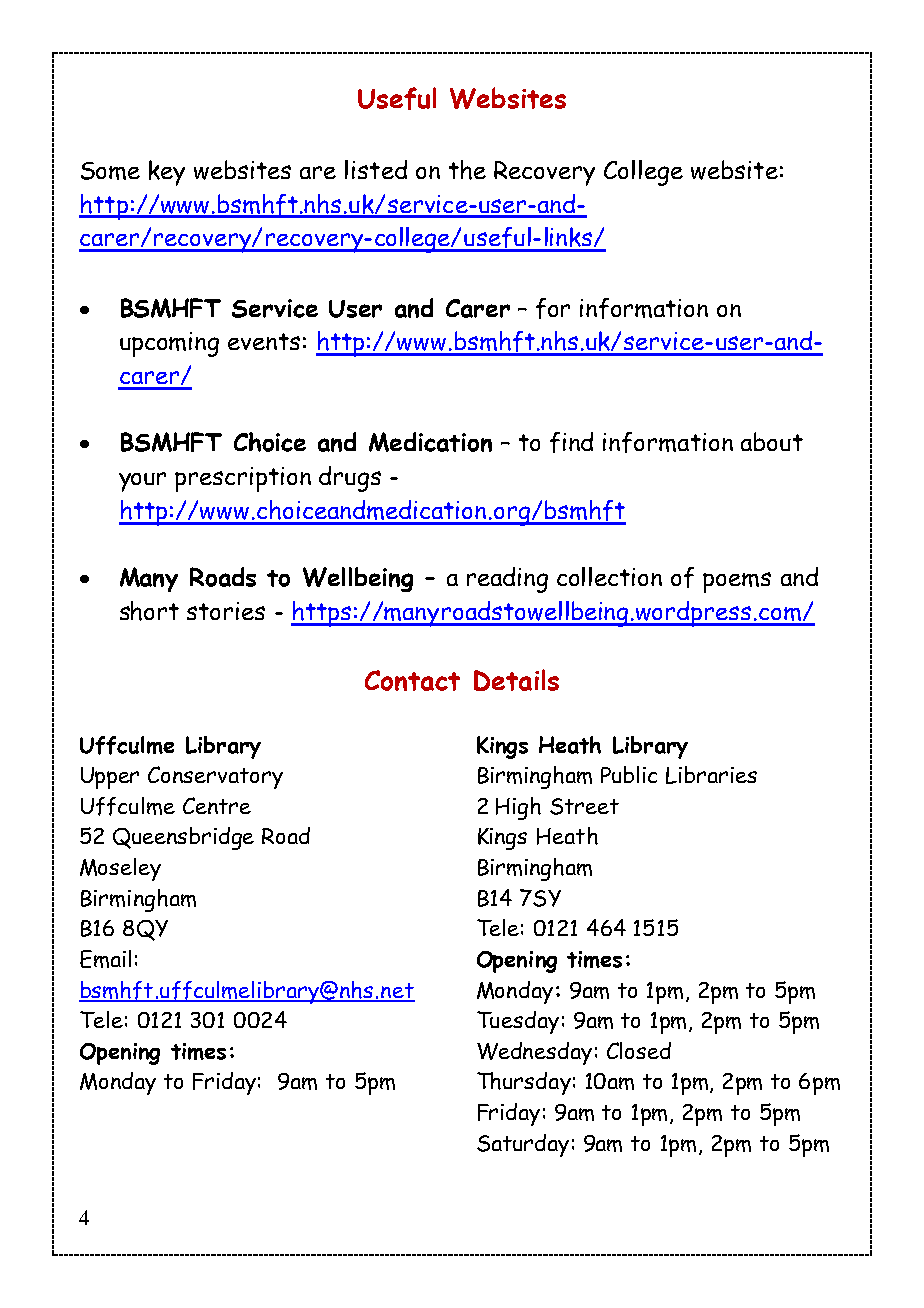 This page has width=924, height=1308. Describe the element at coordinates (467, 170) in the page. I see `the` at that location.
